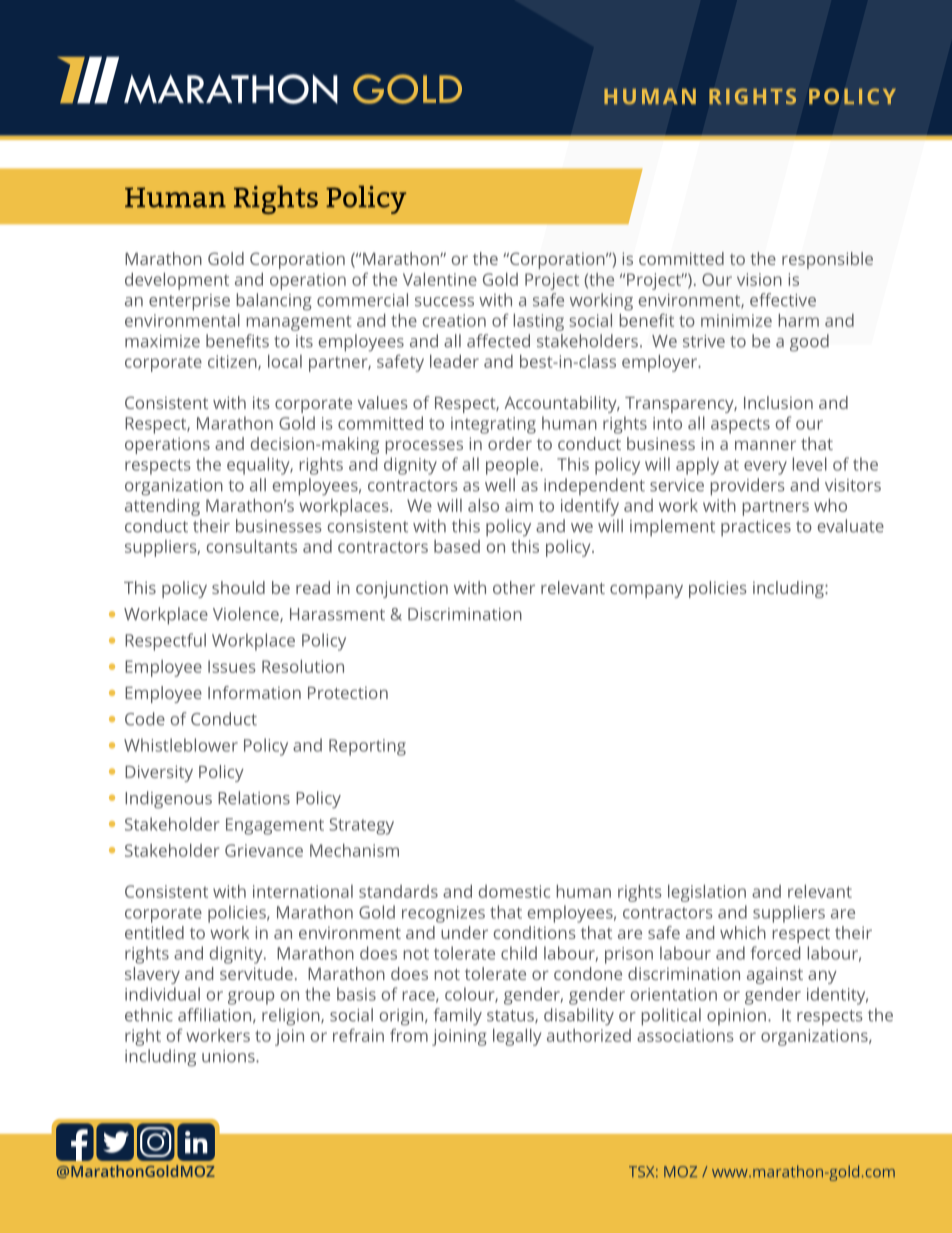  What do you see at coordinates (759, 279) in the image?
I see `vision` at bounding box center [759, 279].
